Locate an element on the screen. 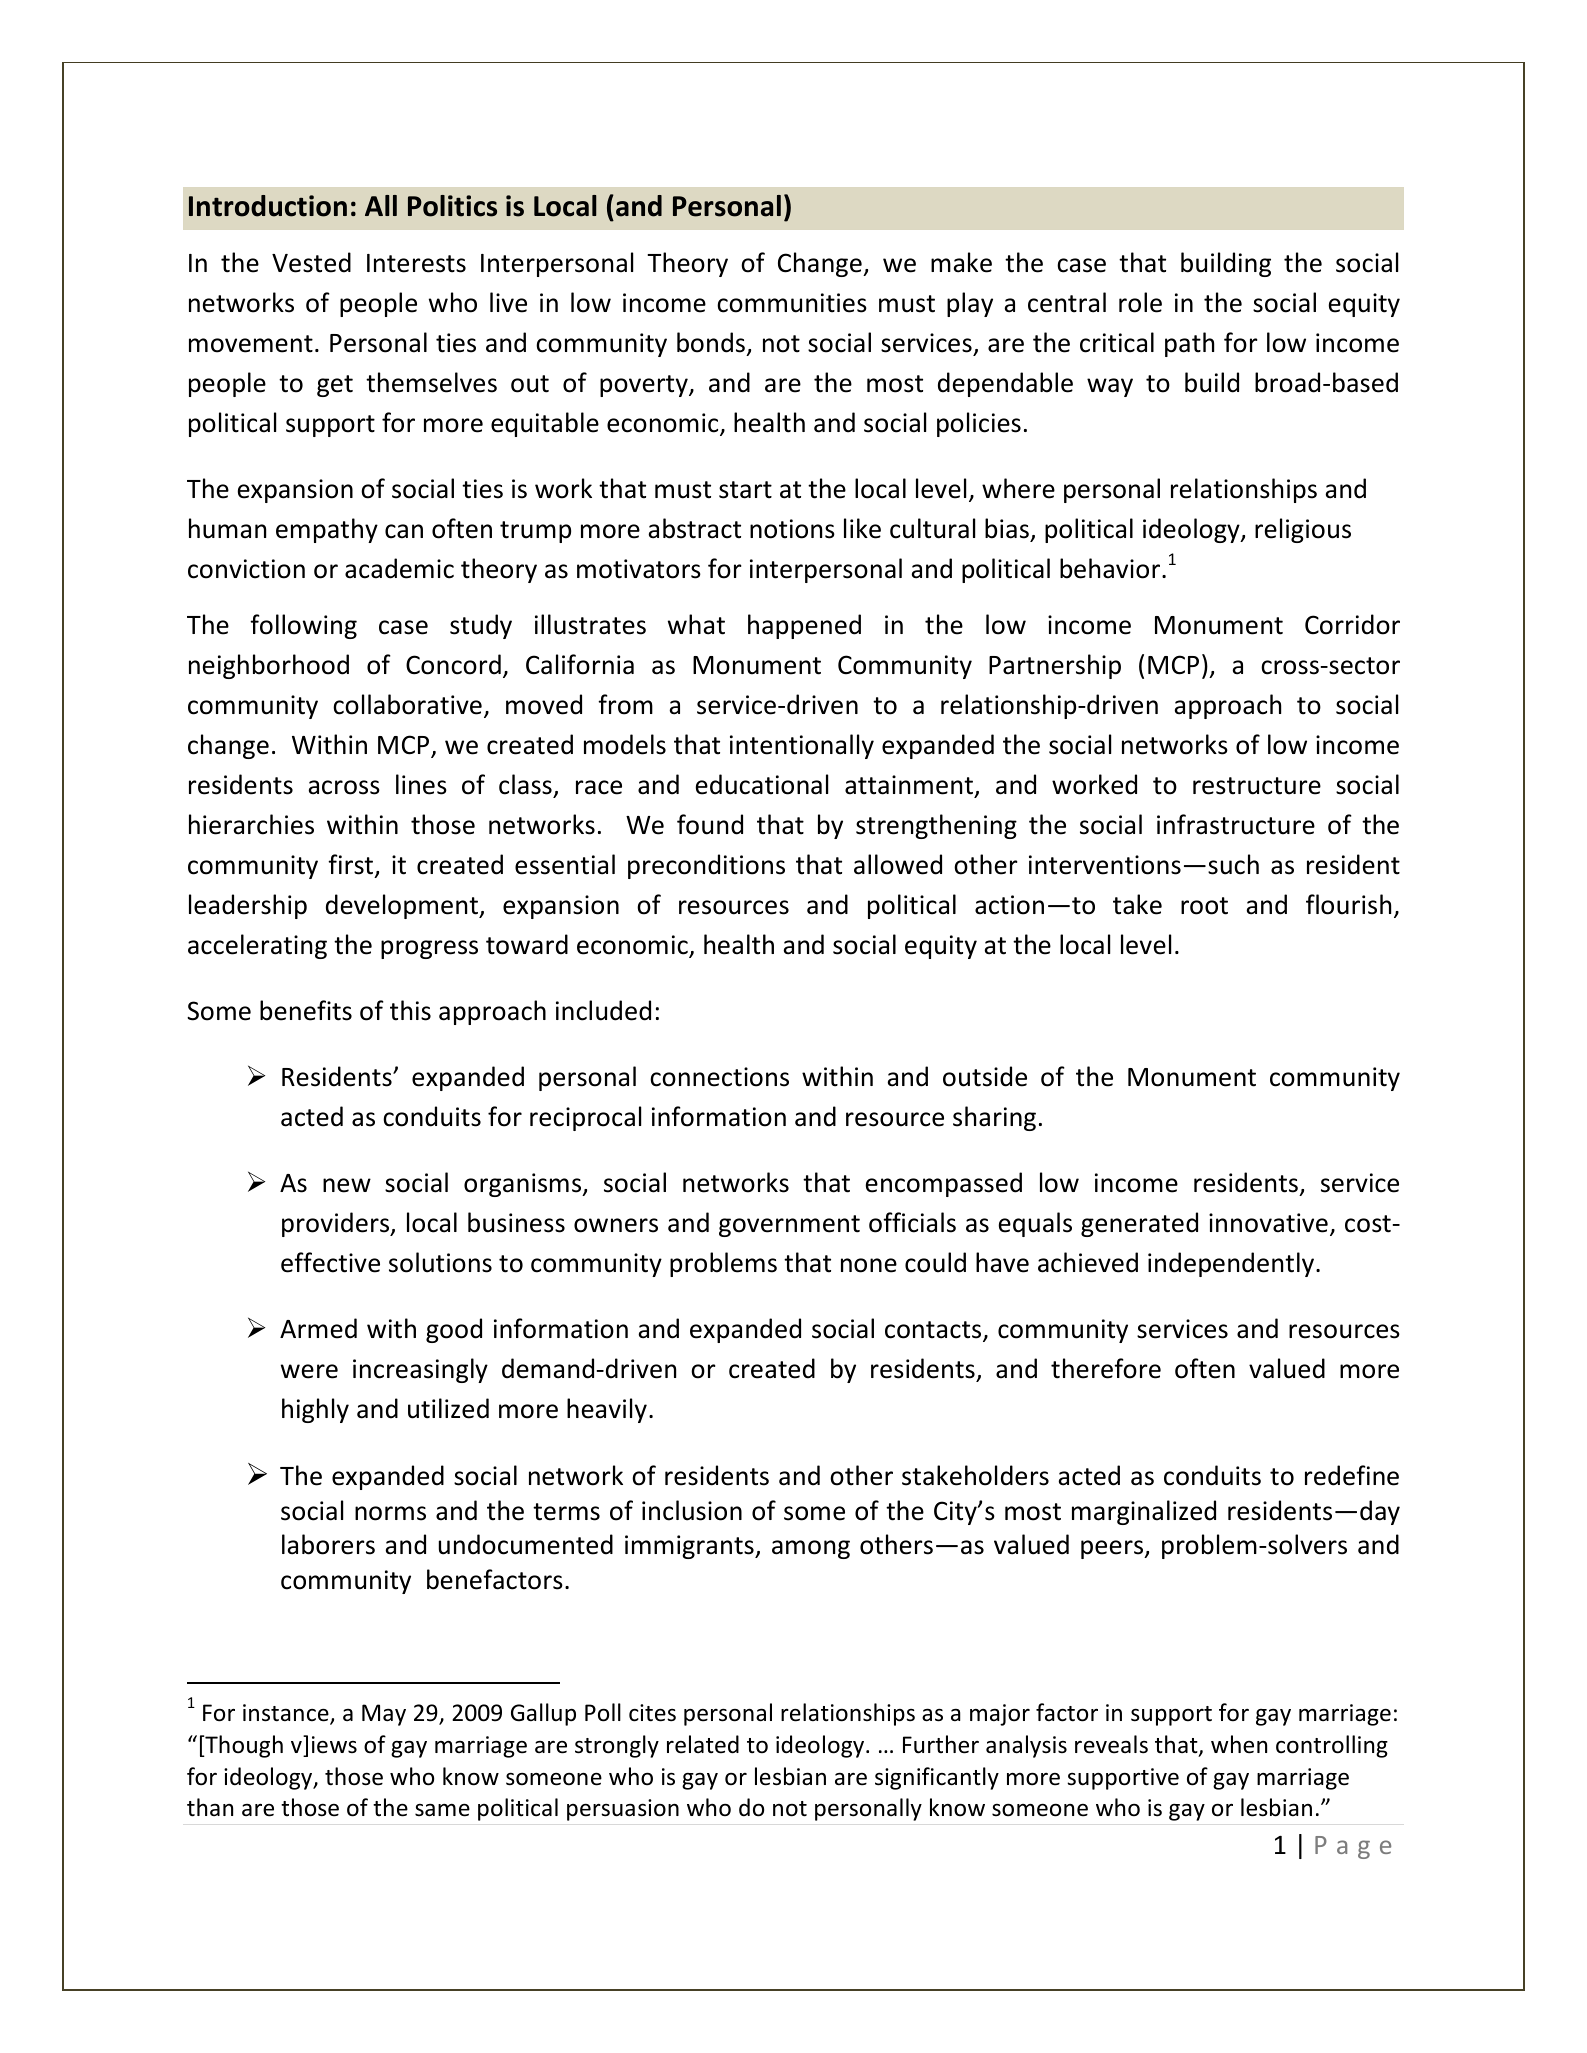 The height and width of the screenshot is (2053, 1587). government is located at coordinates (789, 1226).
